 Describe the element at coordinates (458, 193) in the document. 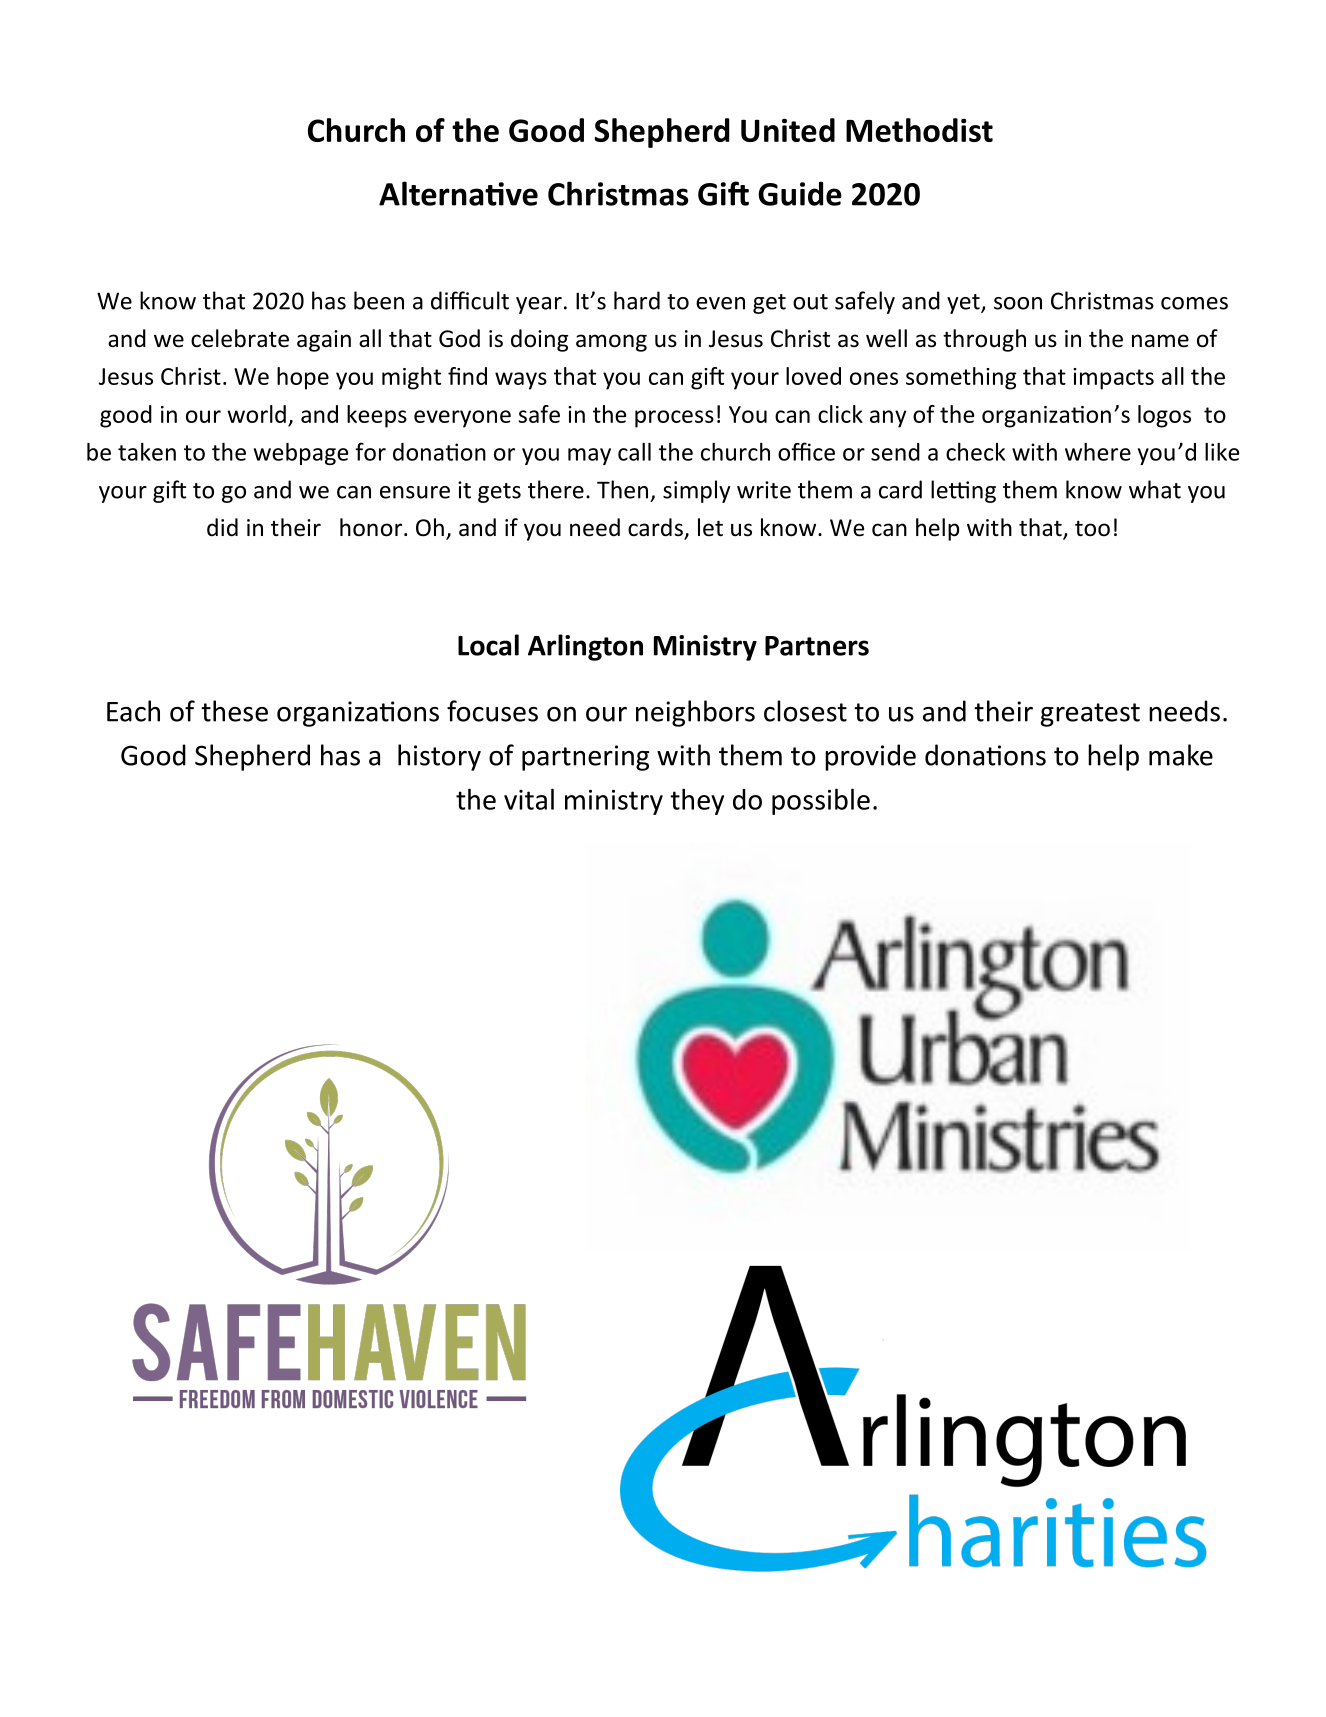

I see `Alternative` at that location.
